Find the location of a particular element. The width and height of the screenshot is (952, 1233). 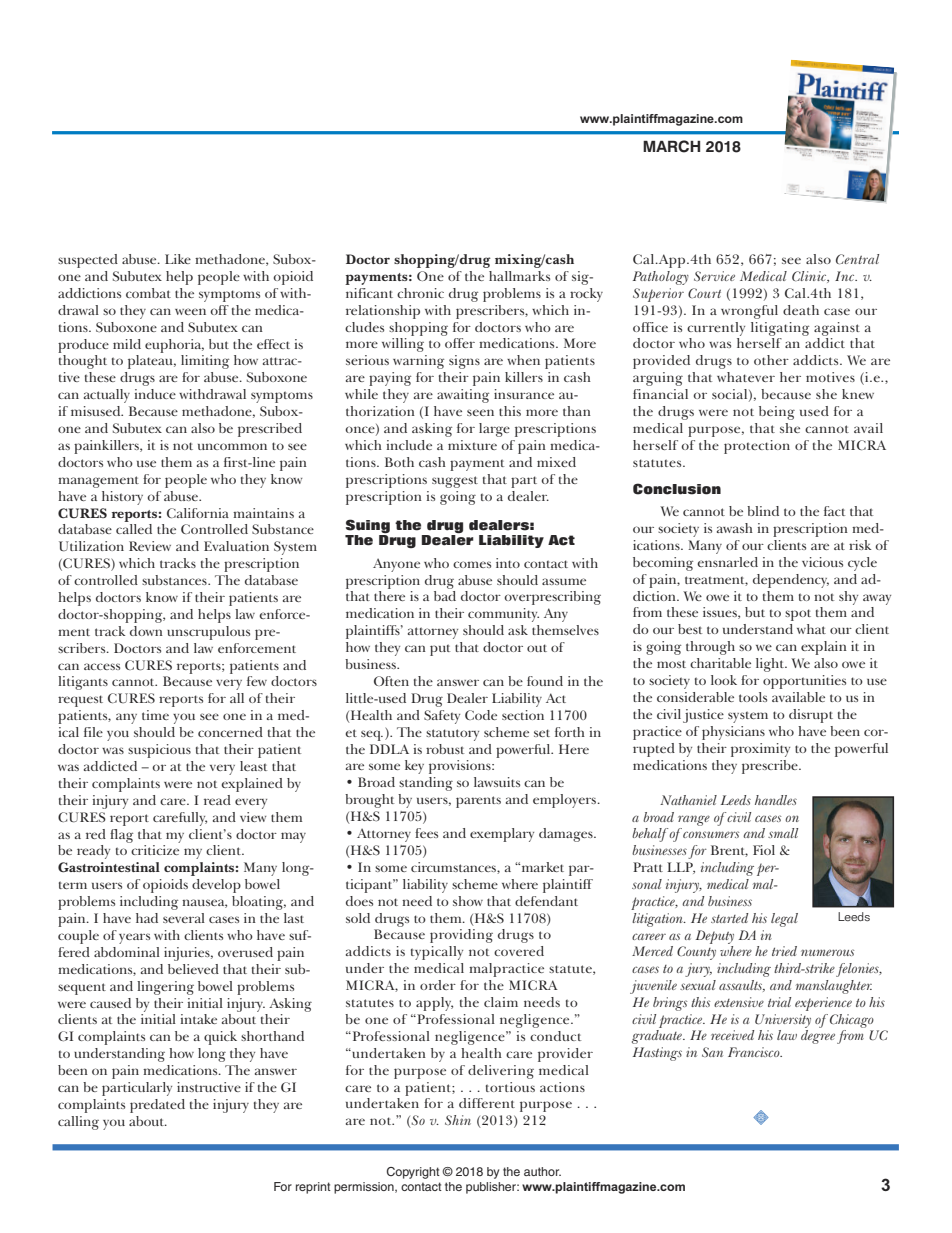

seen is located at coordinates (480, 412).
